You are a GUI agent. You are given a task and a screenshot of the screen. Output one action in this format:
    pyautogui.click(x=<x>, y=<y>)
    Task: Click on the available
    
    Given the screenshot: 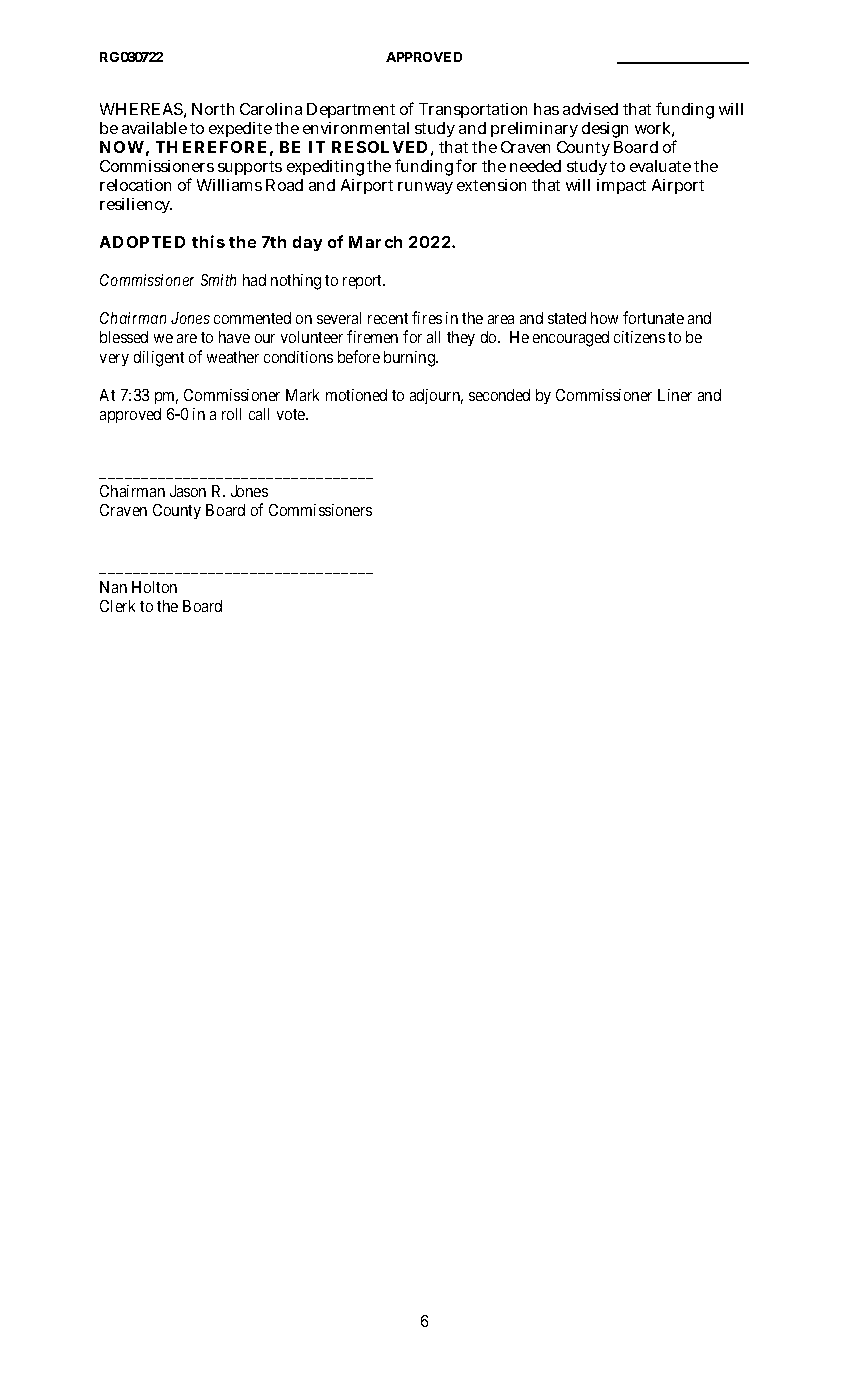 What is the action you would take?
    pyautogui.click(x=154, y=128)
